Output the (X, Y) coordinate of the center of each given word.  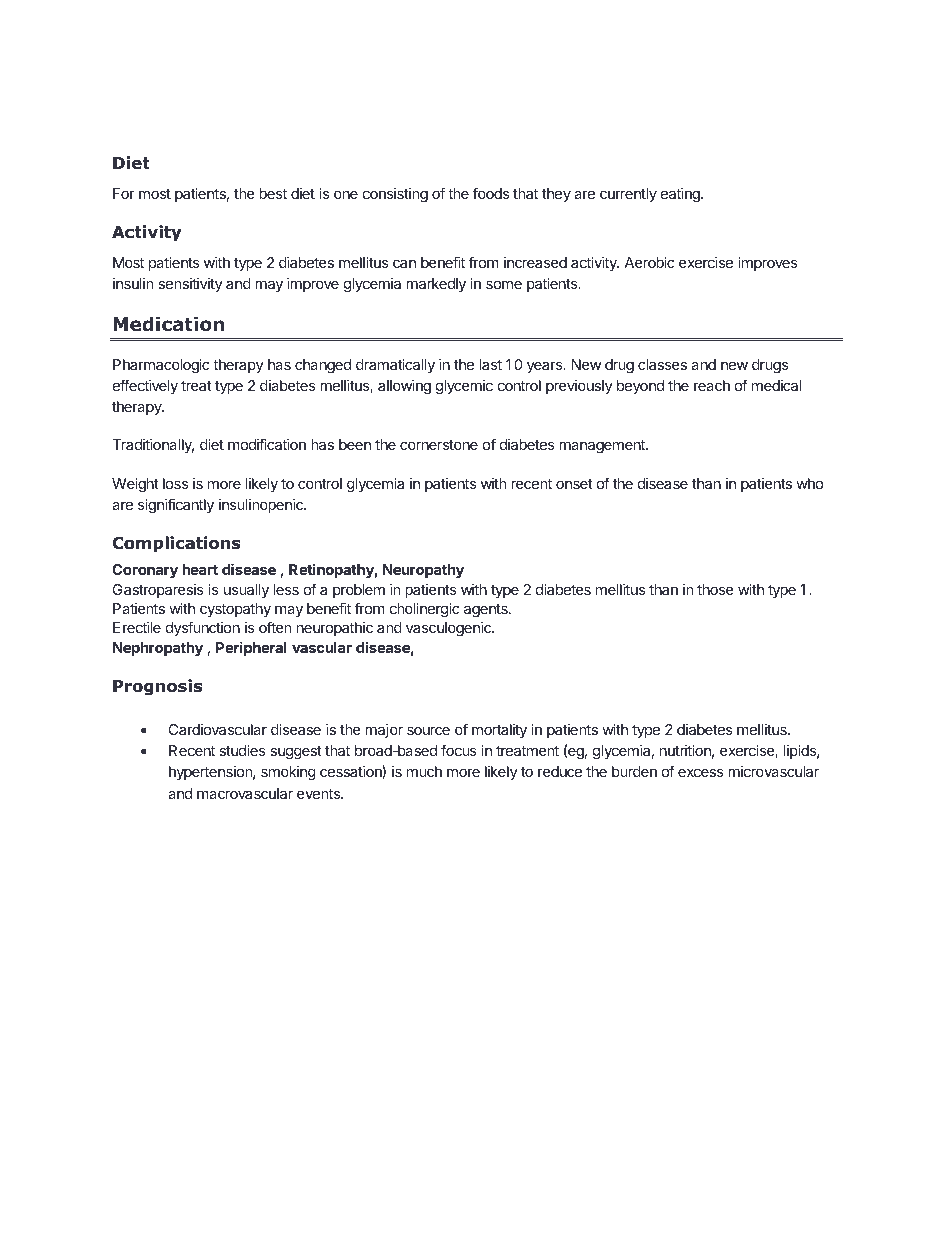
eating (681, 195)
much (424, 771)
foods (491, 193)
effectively (145, 386)
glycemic (464, 387)
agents (487, 610)
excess (701, 772)
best (273, 193)
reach (712, 385)
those (715, 589)
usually (246, 591)
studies (242, 750)
